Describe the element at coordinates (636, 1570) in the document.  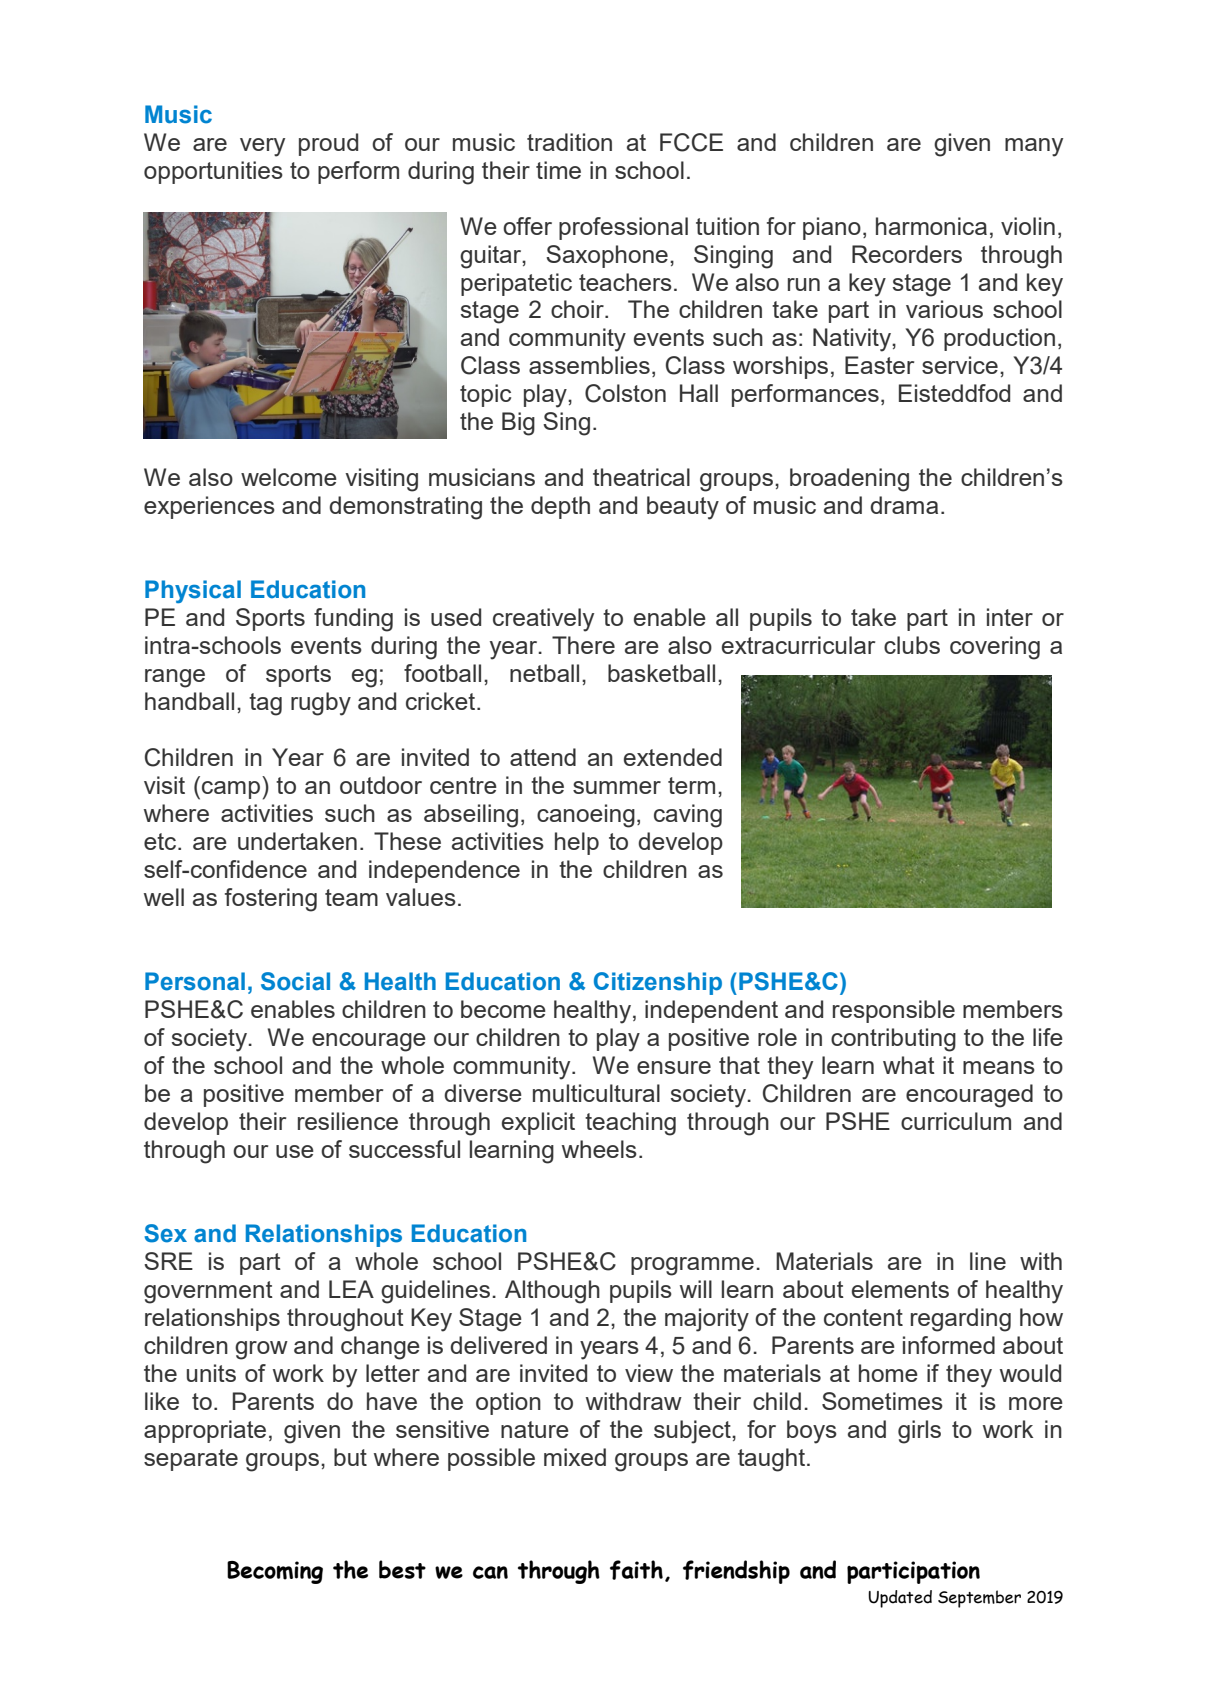
I see `faith` at that location.
